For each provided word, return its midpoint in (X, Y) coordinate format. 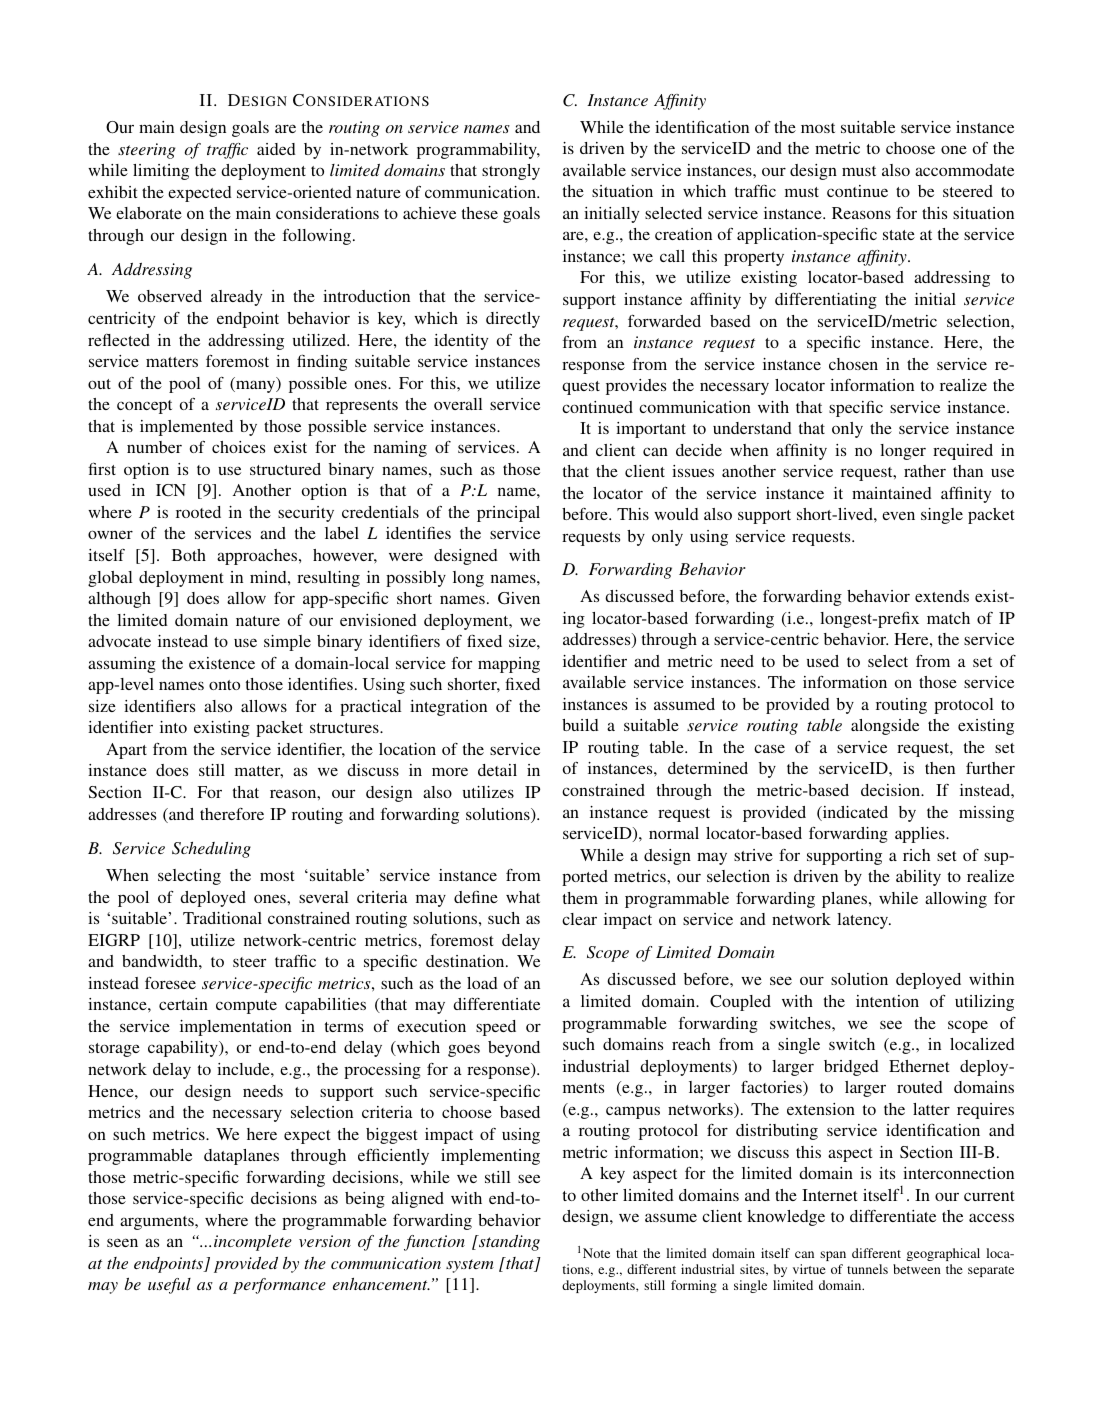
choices (238, 447)
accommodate (964, 170)
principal (508, 514)
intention (887, 1001)
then (940, 768)
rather (925, 471)
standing (508, 1243)
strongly (511, 172)
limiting (161, 172)
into (173, 727)
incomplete (253, 1243)
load (482, 983)
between (917, 1269)
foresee (170, 982)
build (580, 725)
